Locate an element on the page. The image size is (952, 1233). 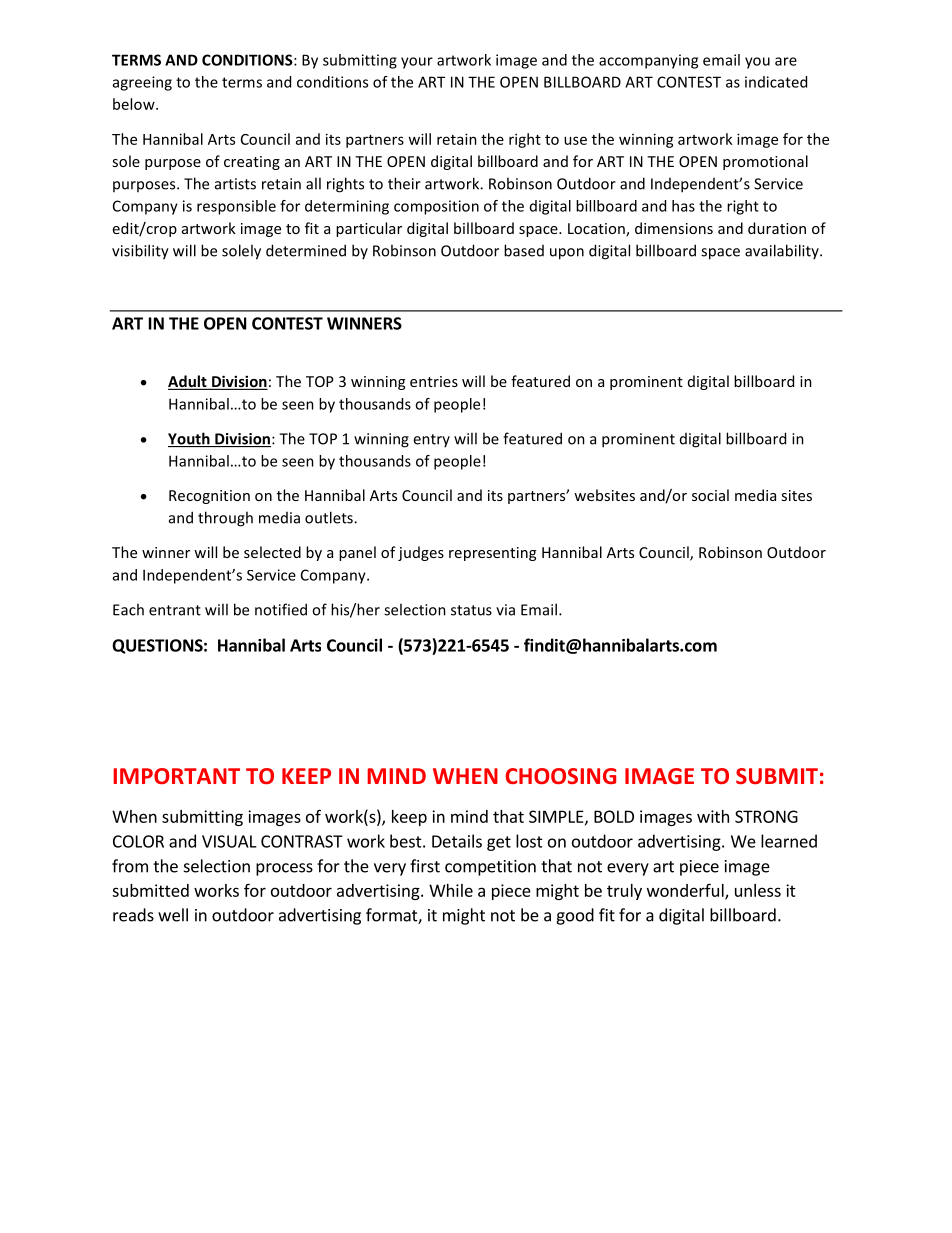
While is located at coordinates (451, 890).
